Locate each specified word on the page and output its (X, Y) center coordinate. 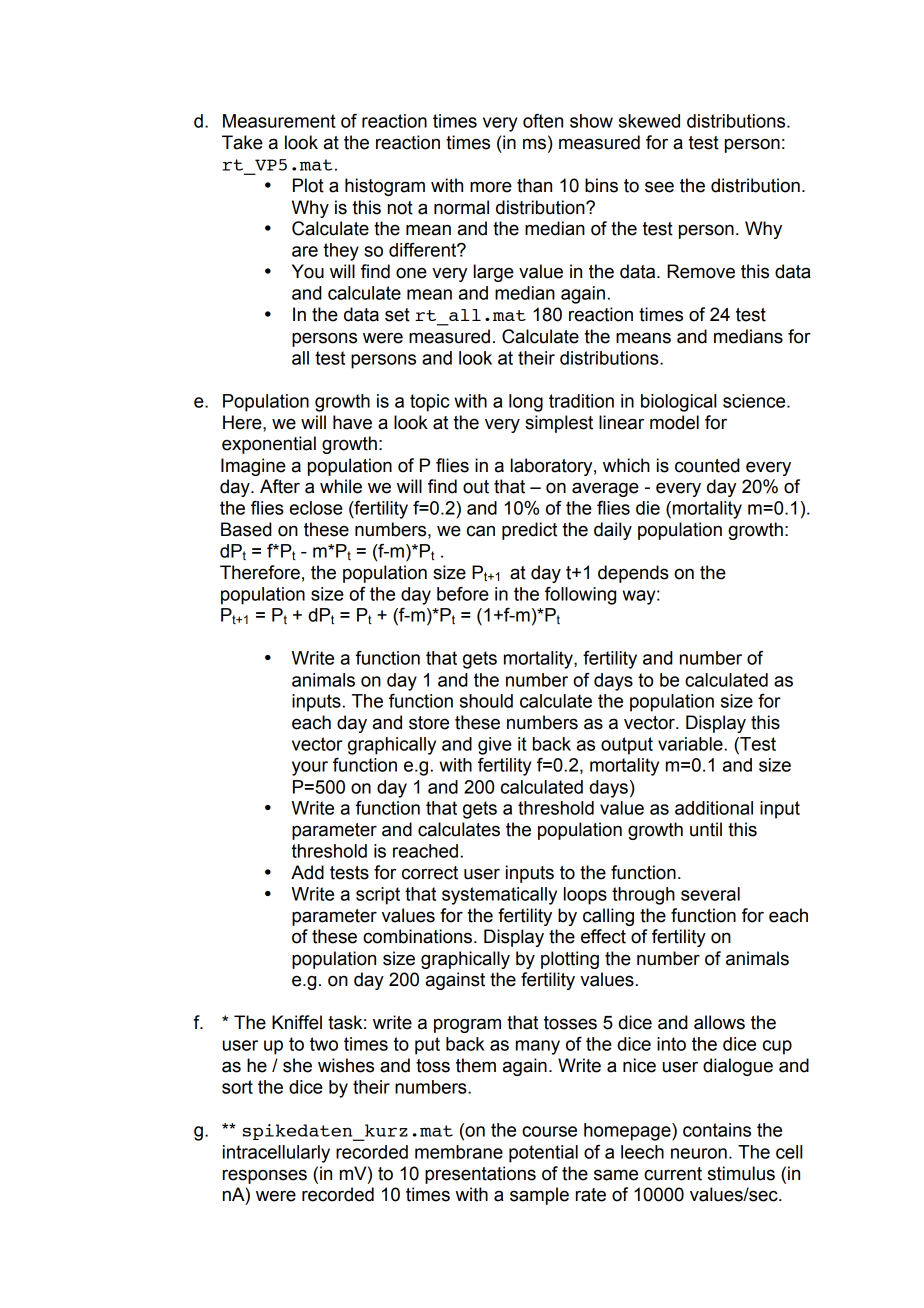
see (659, 187)
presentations (480, 1175)
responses (265, 1176)
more (491, 187)
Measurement (279, 121)
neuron (699, 1153)
